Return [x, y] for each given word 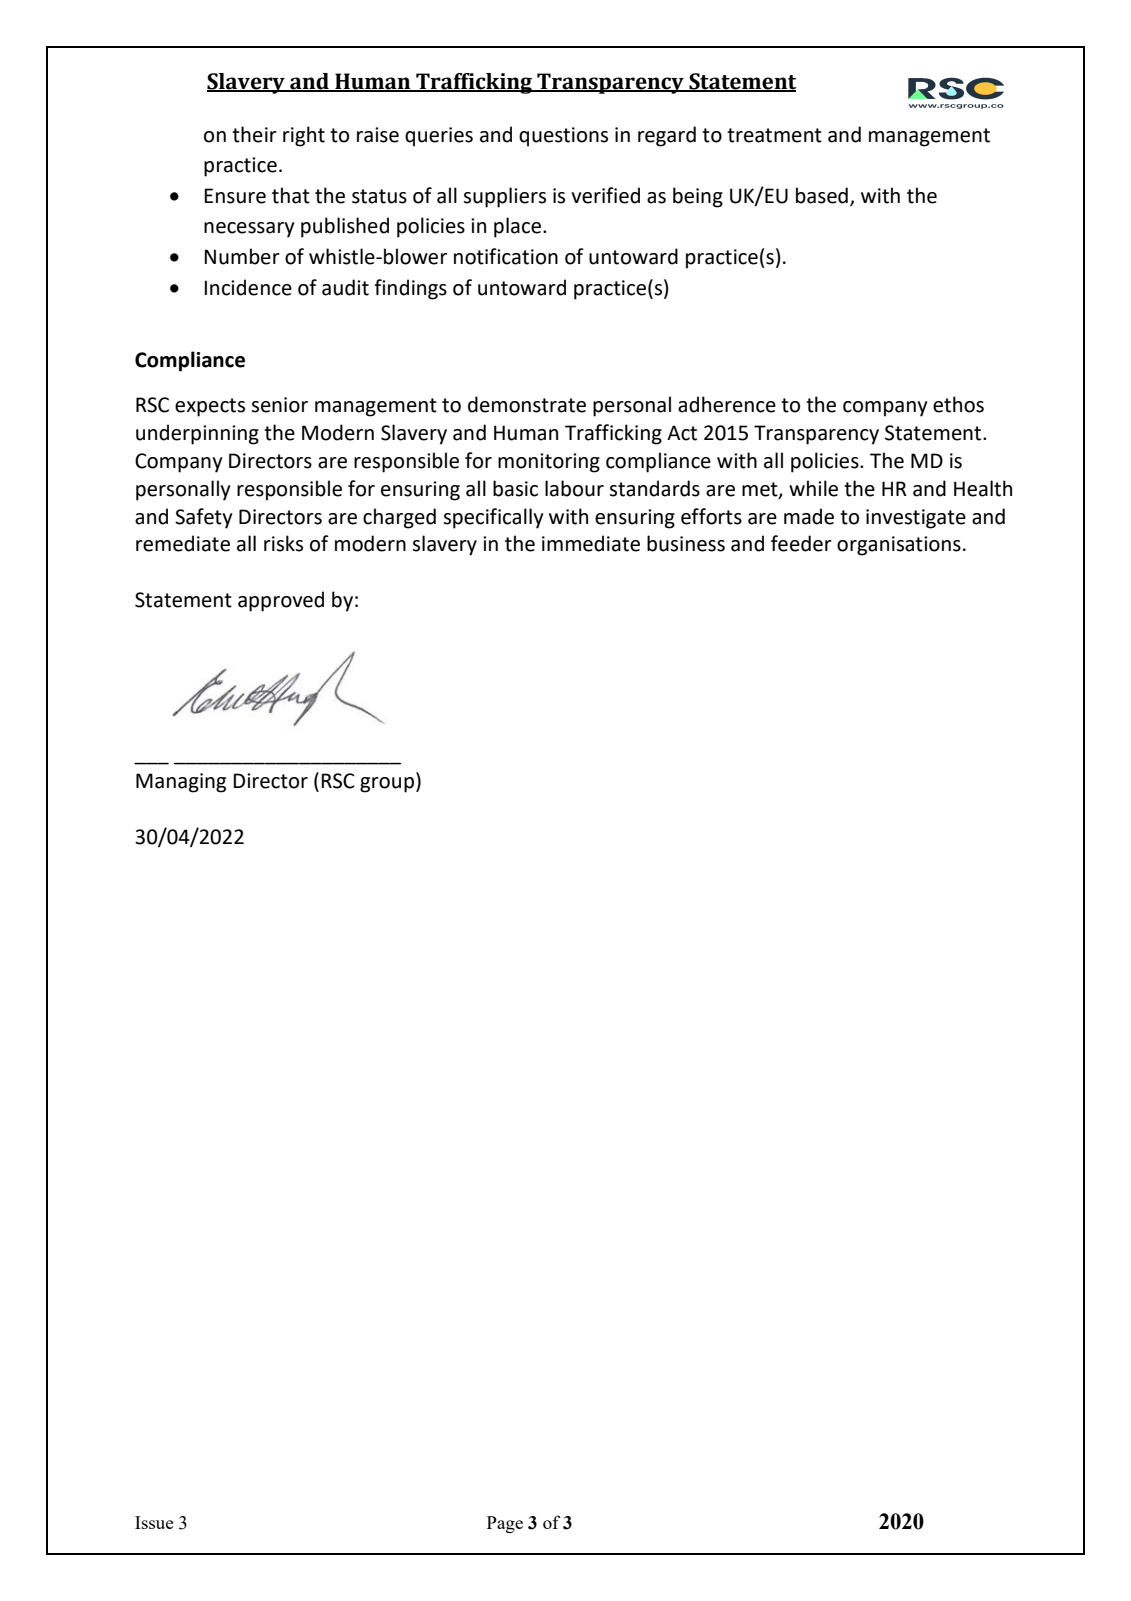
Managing [181, 783]
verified [605, 195]
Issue [154, 1522]
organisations [899, 546]
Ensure [235, 196]
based [822, 195]
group [387, 785]
